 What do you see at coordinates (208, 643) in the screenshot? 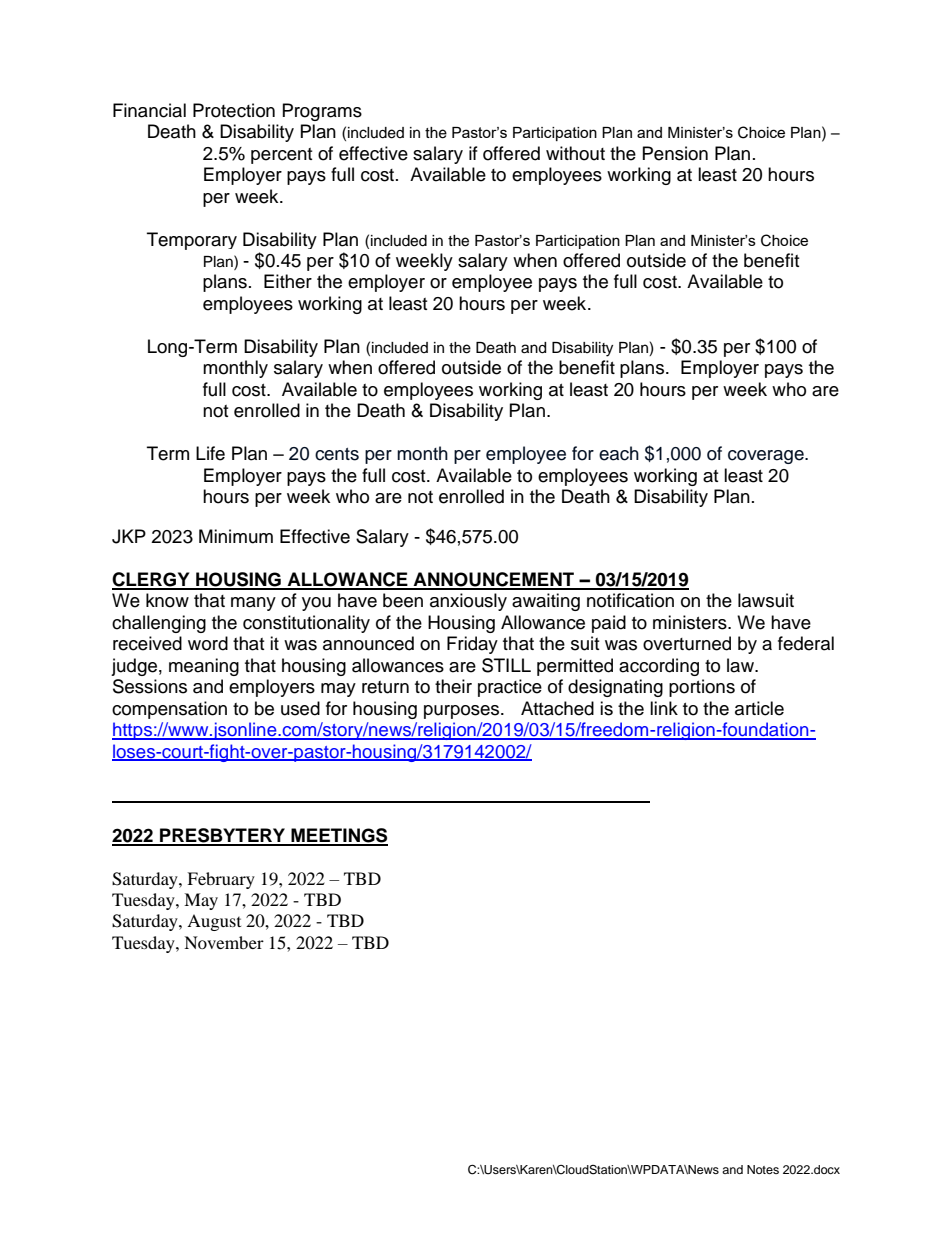
I see `word` at bounding box center [208, 643].
